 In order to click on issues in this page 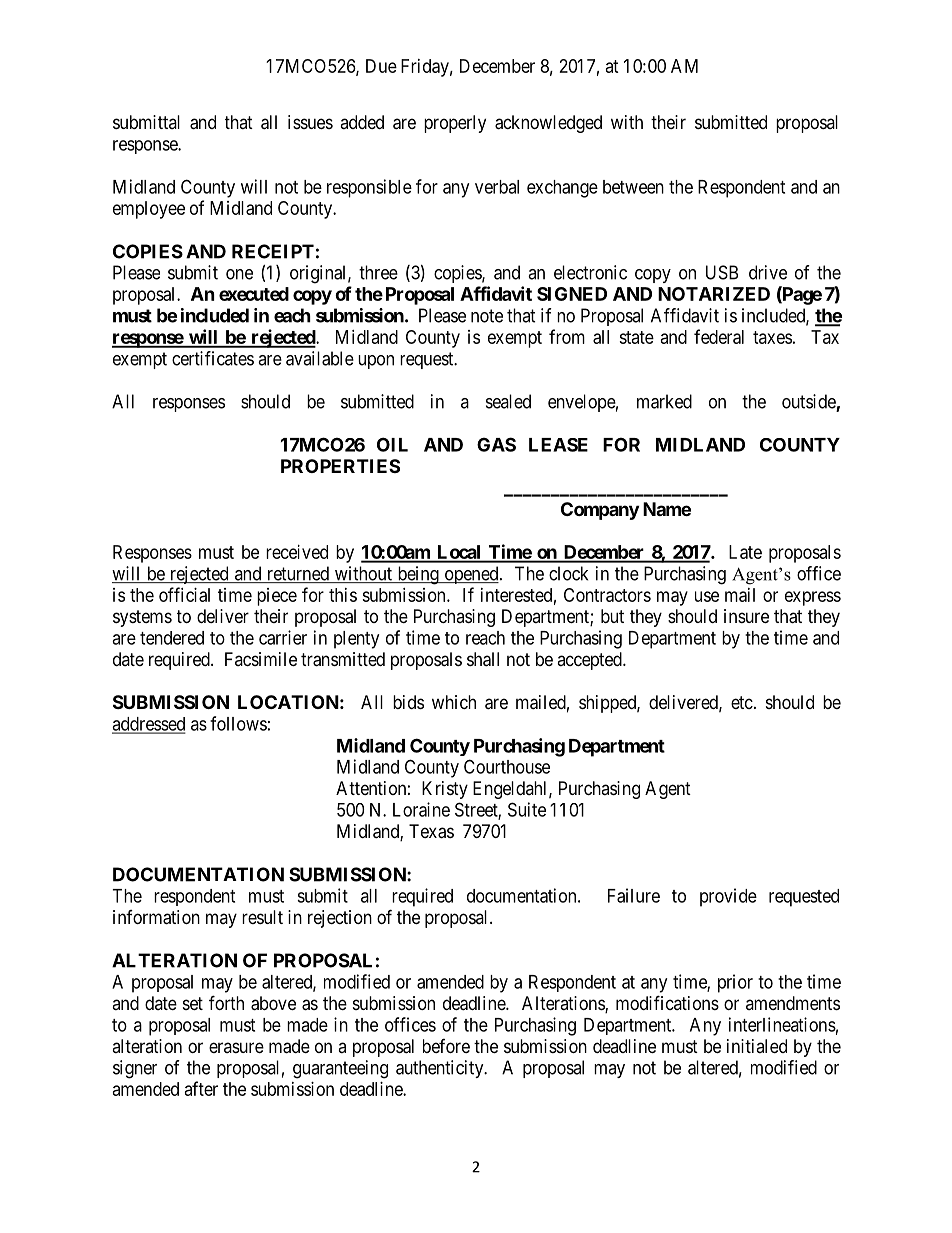, I will do `click(310, 122)`.
